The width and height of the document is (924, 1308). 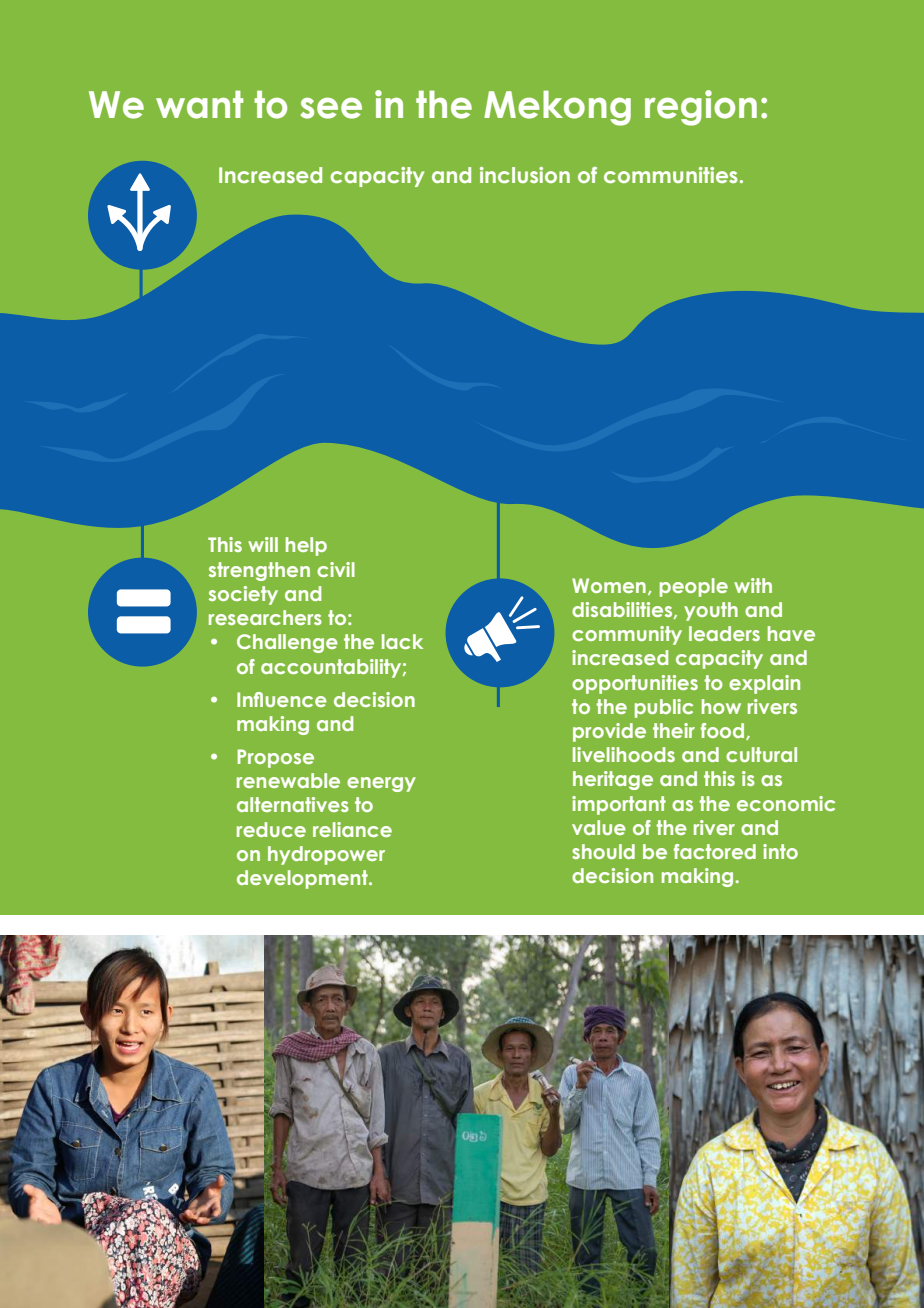 What do you see at coordinates (701, 108) in the document?
I see `region` at bounding box center [701, 108].
